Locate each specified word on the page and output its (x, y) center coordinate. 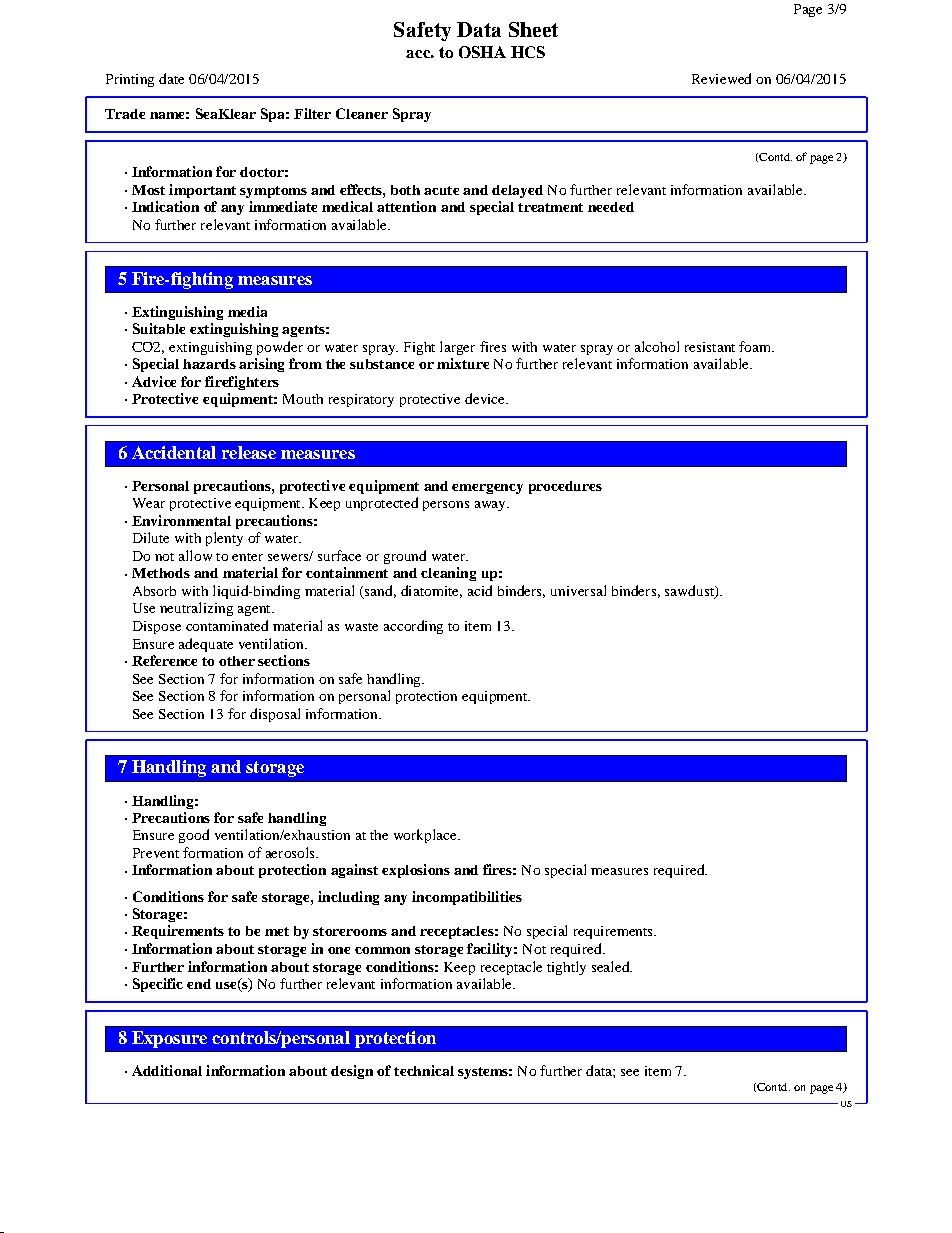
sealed (612, 966)
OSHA (482, 52)
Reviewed (721, 78)
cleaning (448, 574)
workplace (426, 836)
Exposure (169, 1039)
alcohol (657, 346)
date (171, 78)
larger (457, 348)
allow (195, 555)
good (194, 836)
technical (424, 1070)
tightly (566, 968)
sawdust (690, 592)
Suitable (159, 328)
